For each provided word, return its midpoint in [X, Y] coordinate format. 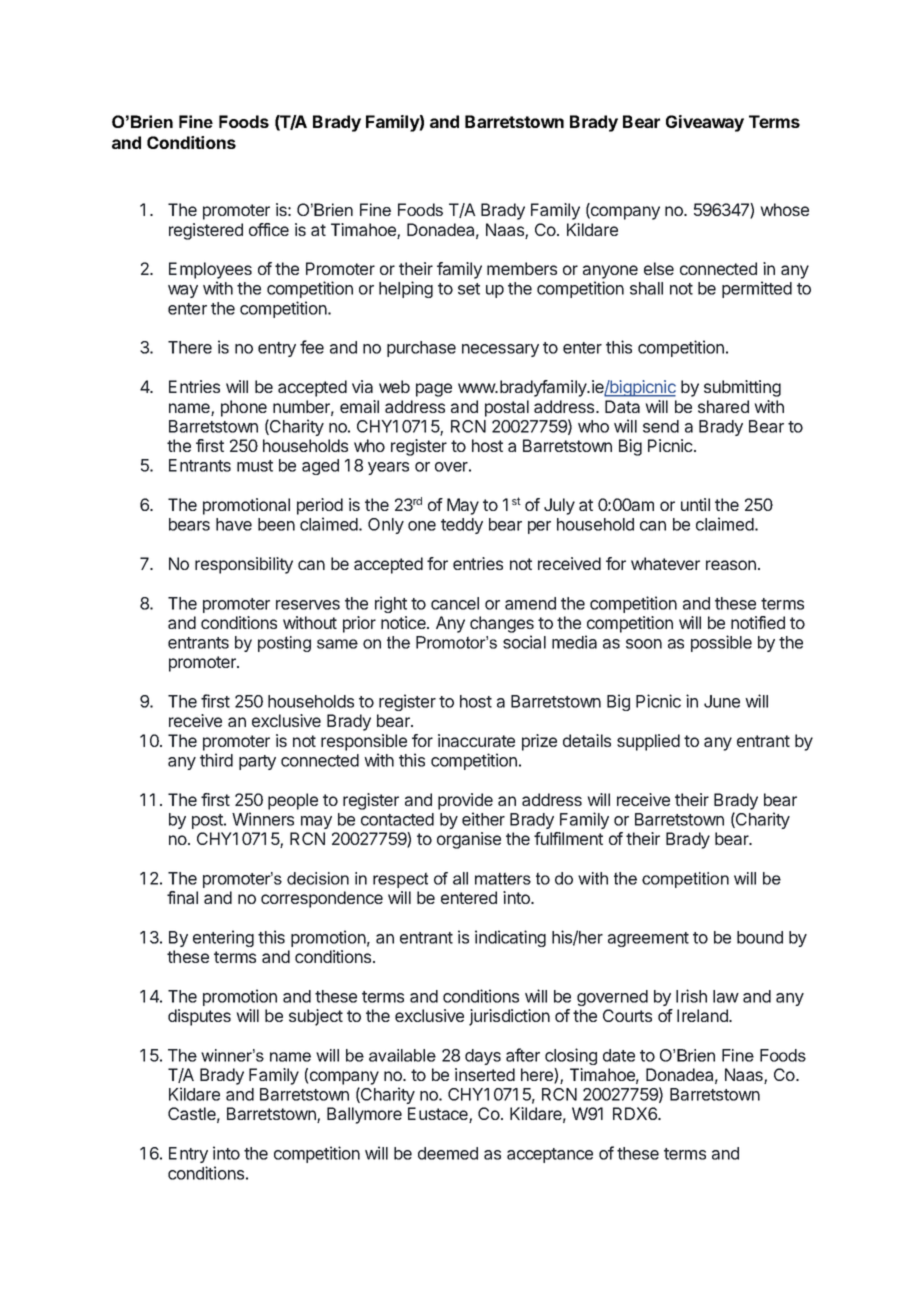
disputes [199, 1017]
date [619, 1055]
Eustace [439, 1115]
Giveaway [705, 123]
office [269, 229]
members [522, 268]
